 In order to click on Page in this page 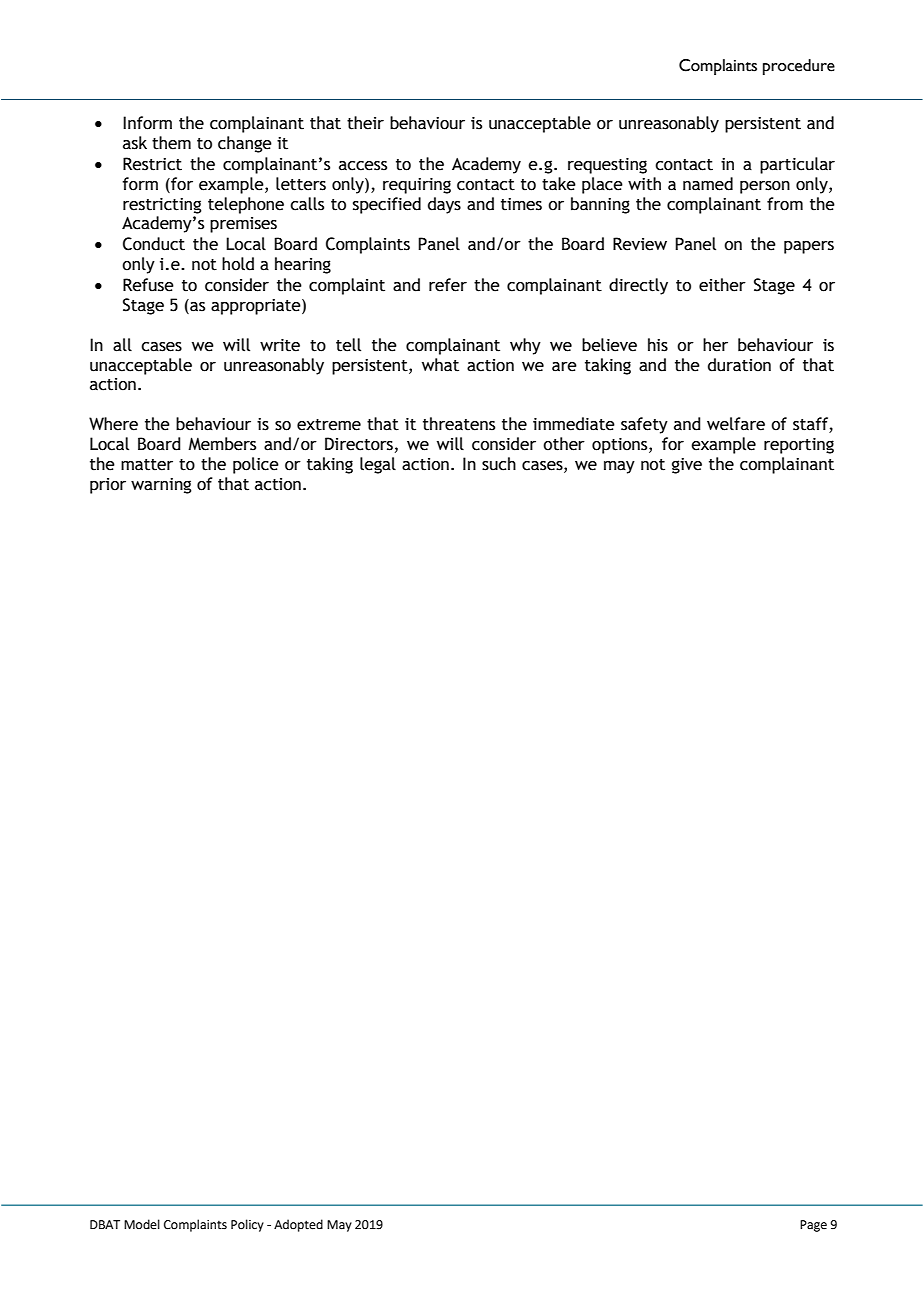, I will do `click(813, 1226)`.
